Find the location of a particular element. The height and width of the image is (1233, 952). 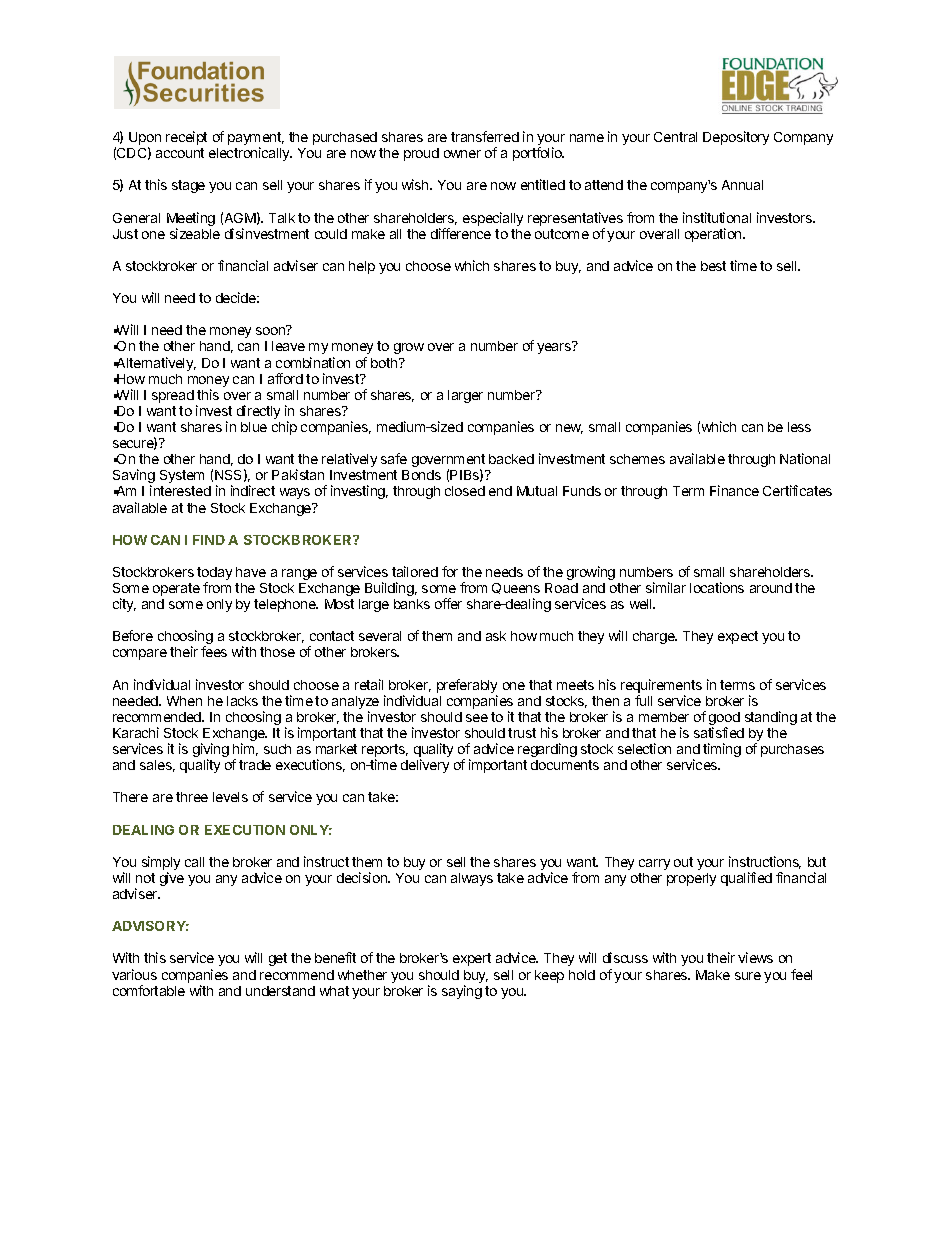

Annual is located at coordinates (742, 185).
